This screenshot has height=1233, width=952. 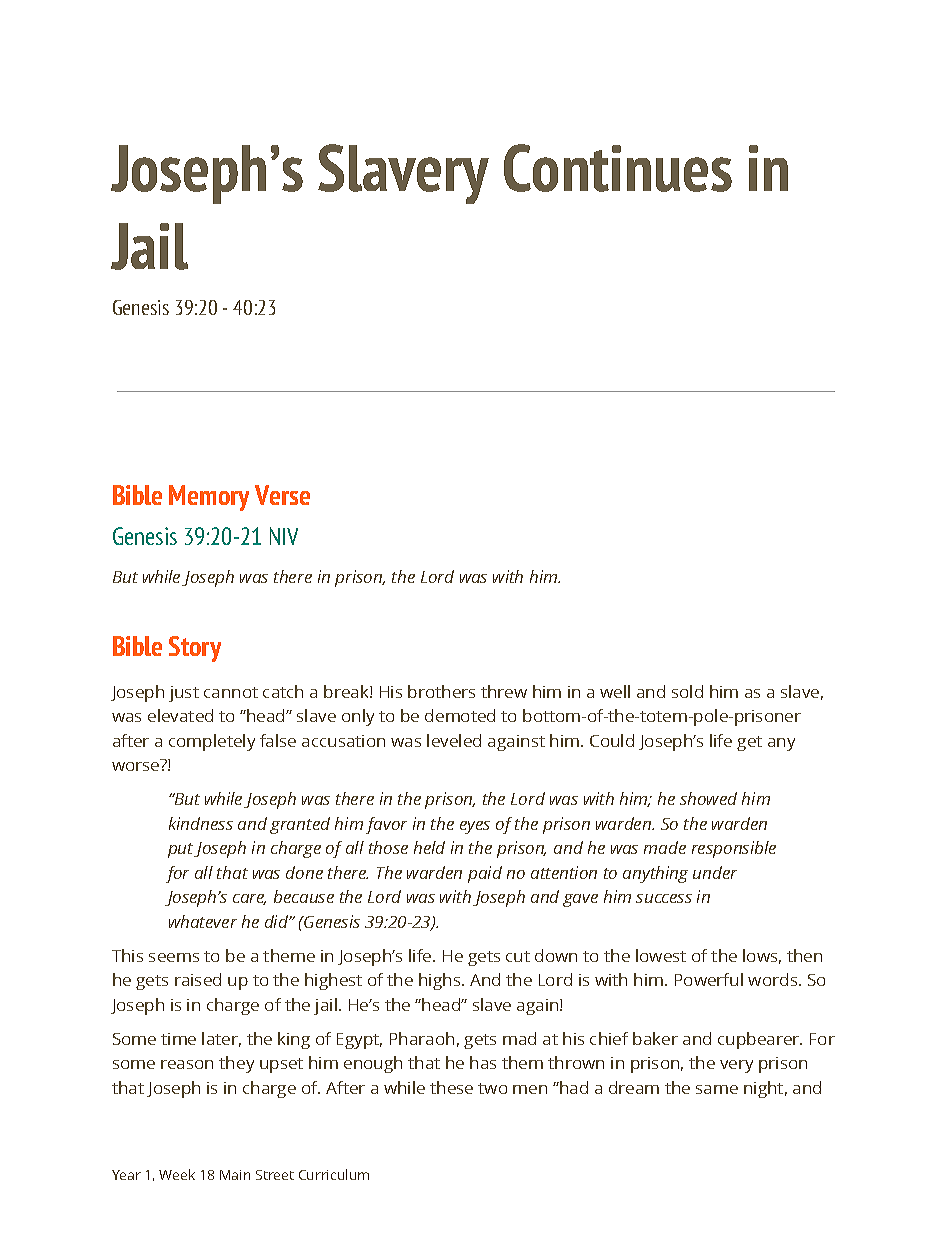 I want to click on same, so click(x=717, y=1089).
